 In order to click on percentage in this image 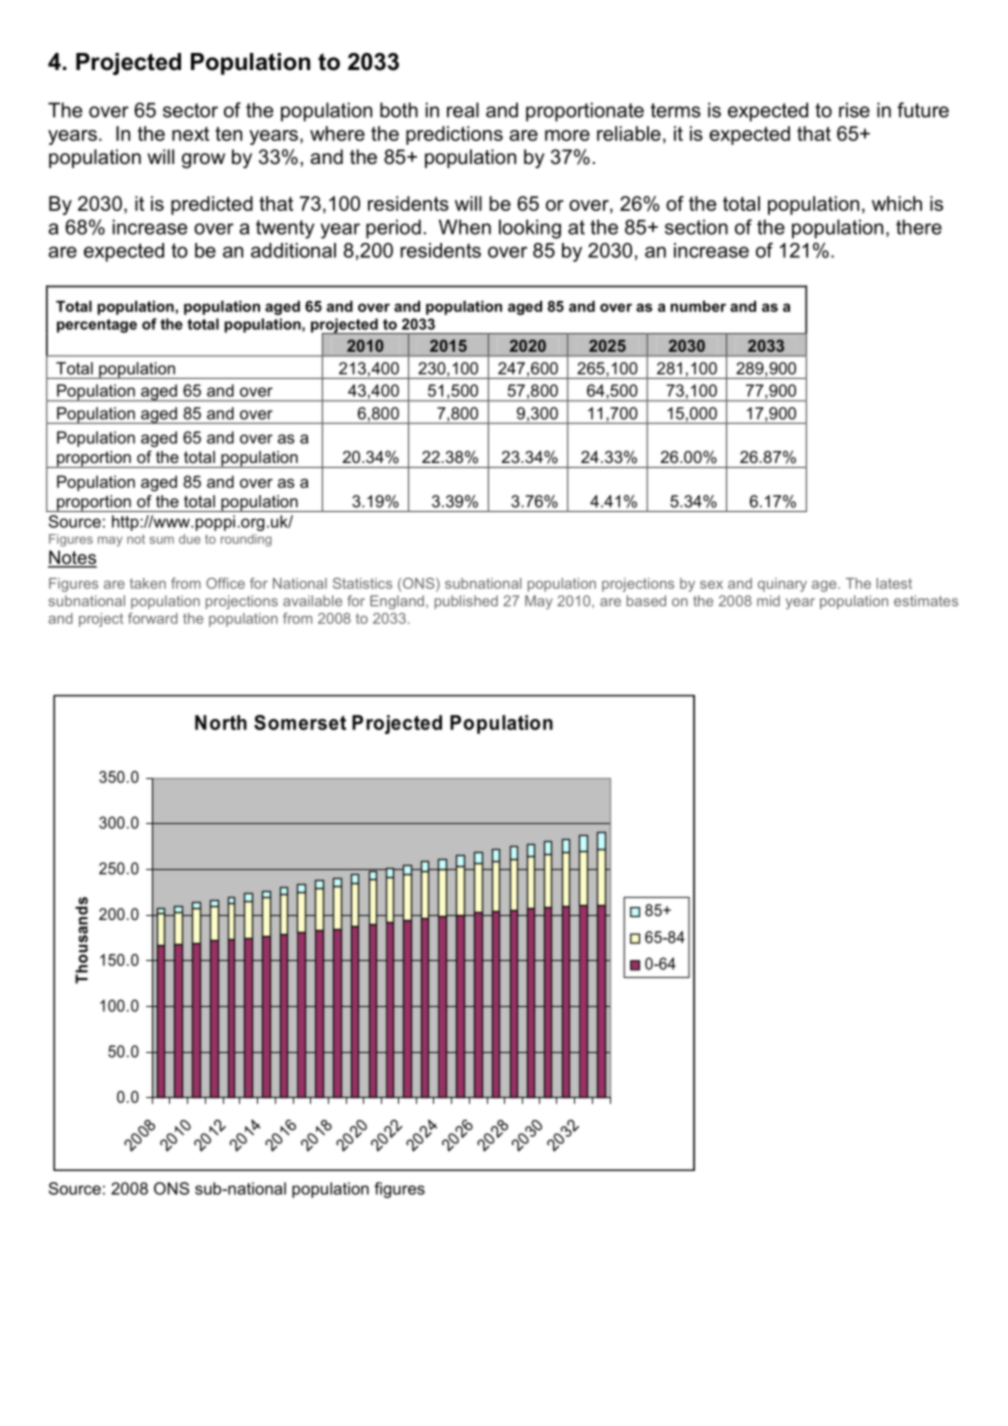, I will do `click(97, 326)`.
